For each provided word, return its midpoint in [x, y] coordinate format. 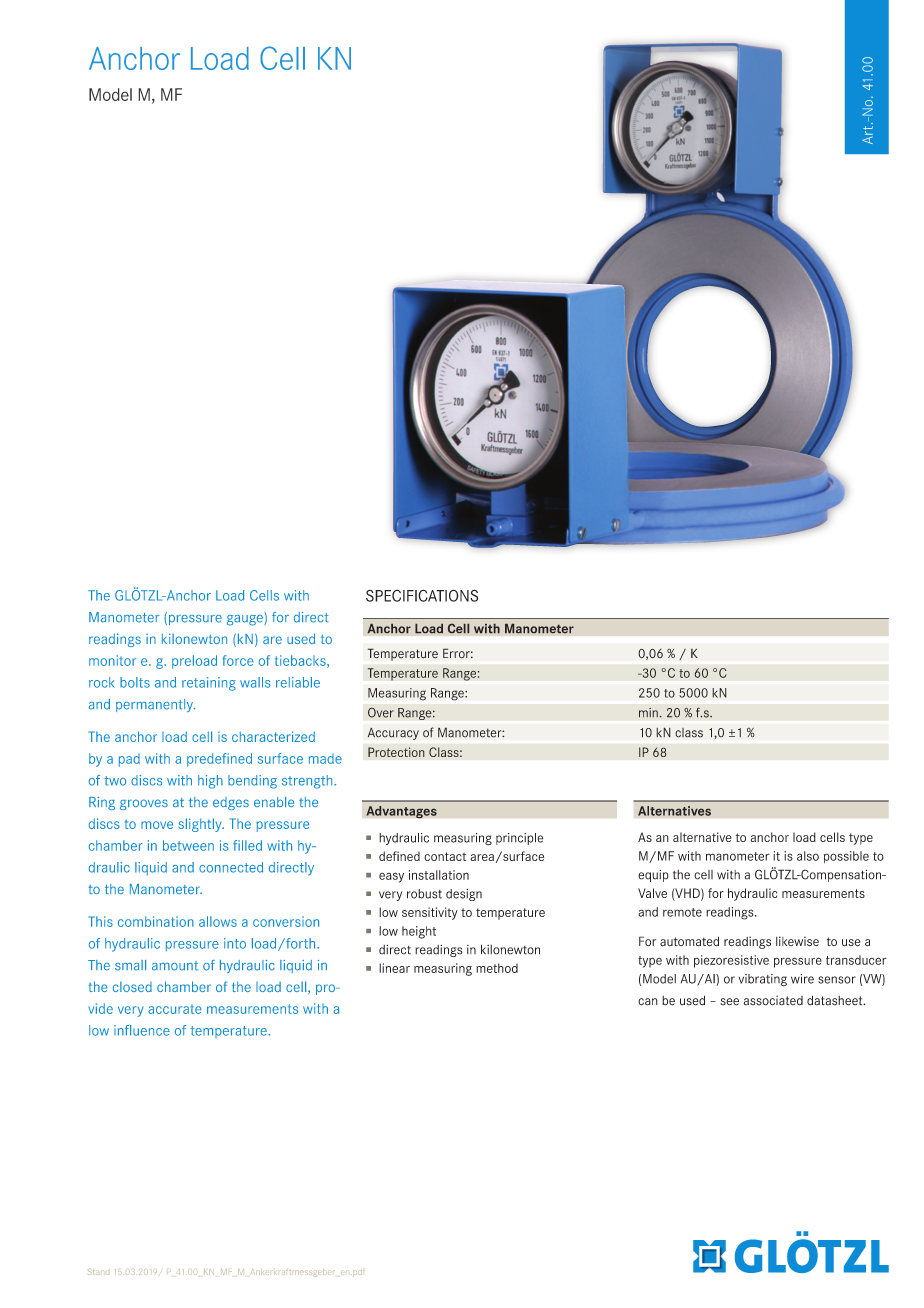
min [649, 713]
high [210, 782]
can [648, 1002]
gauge [246, 619]
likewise [797, 941]
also [808, 856]
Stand [98, 1271]
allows [218, 921]
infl [122, 1030]
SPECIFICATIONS [422, 595]
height [419, 932]
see [729, 1002]
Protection [396, 752]
